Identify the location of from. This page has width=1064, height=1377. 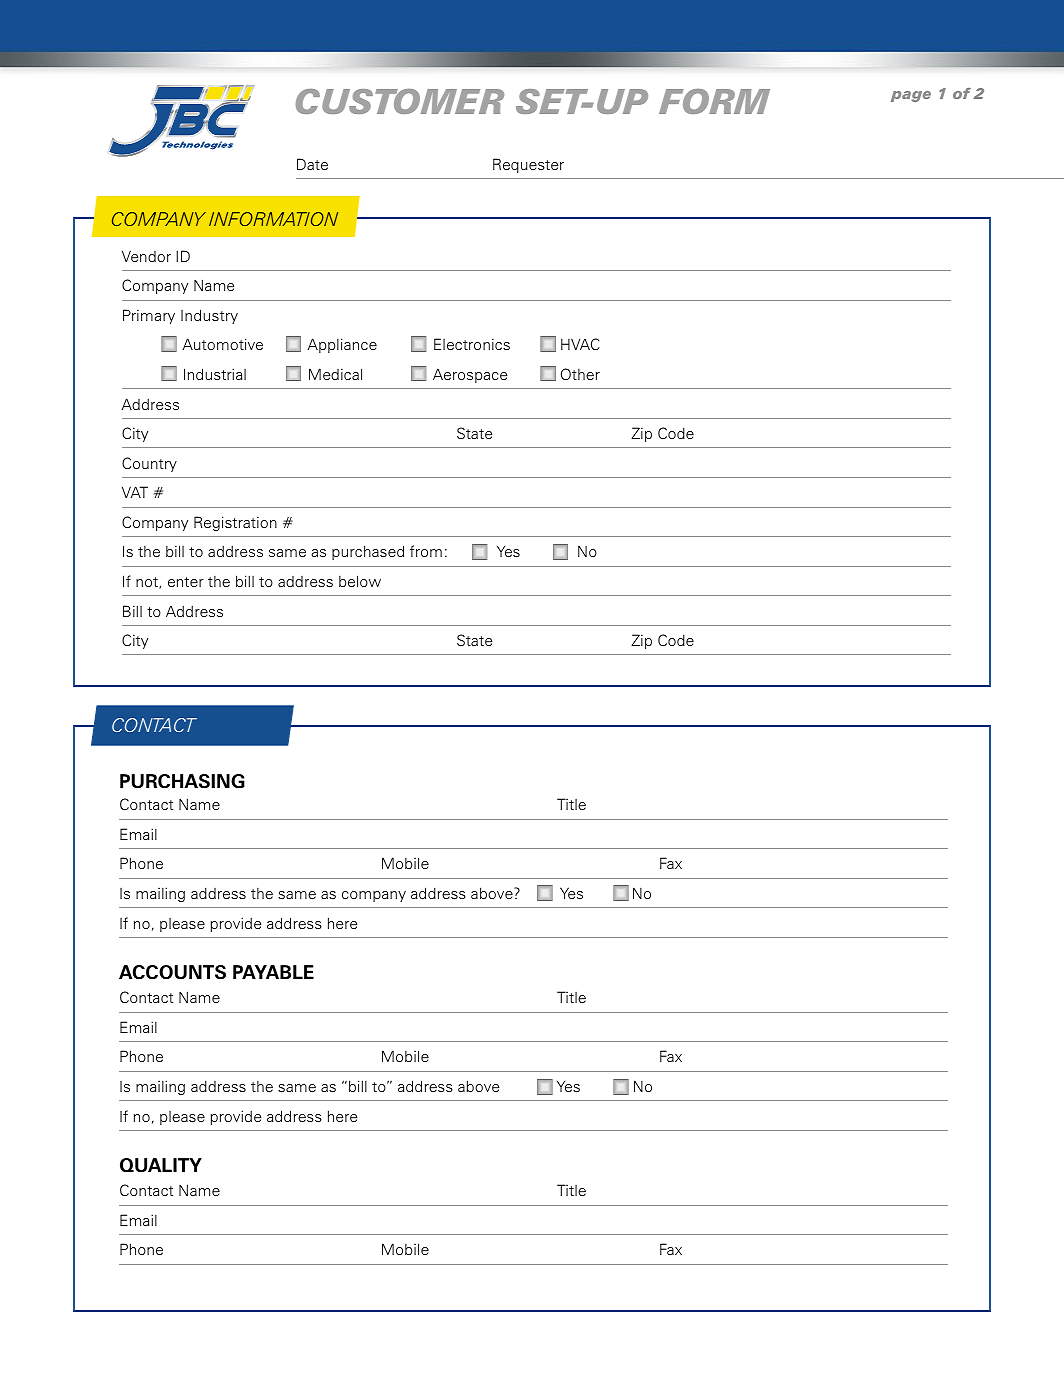
(426, 551).
